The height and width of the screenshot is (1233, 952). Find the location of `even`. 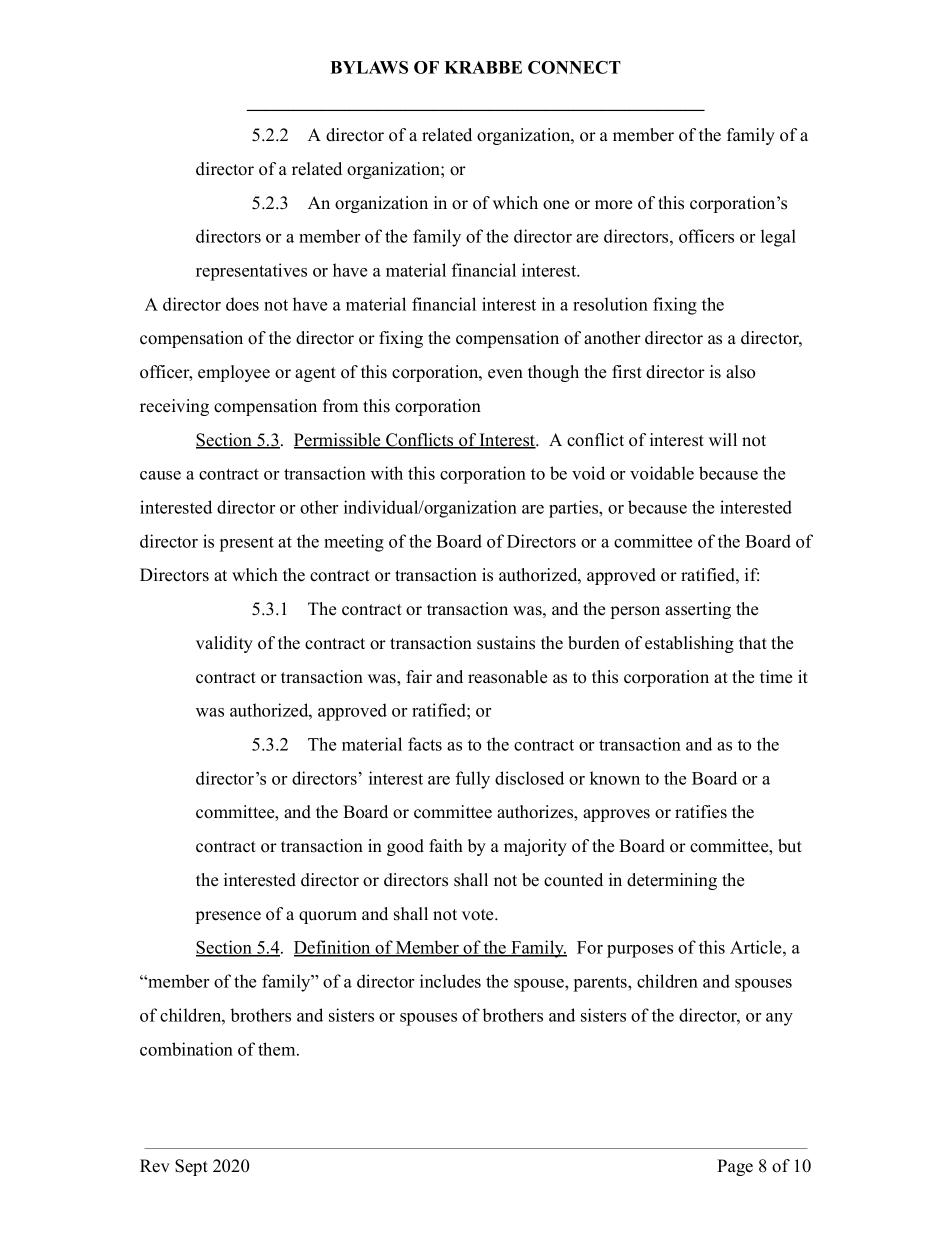

even is located at coordinates (505, 374).
